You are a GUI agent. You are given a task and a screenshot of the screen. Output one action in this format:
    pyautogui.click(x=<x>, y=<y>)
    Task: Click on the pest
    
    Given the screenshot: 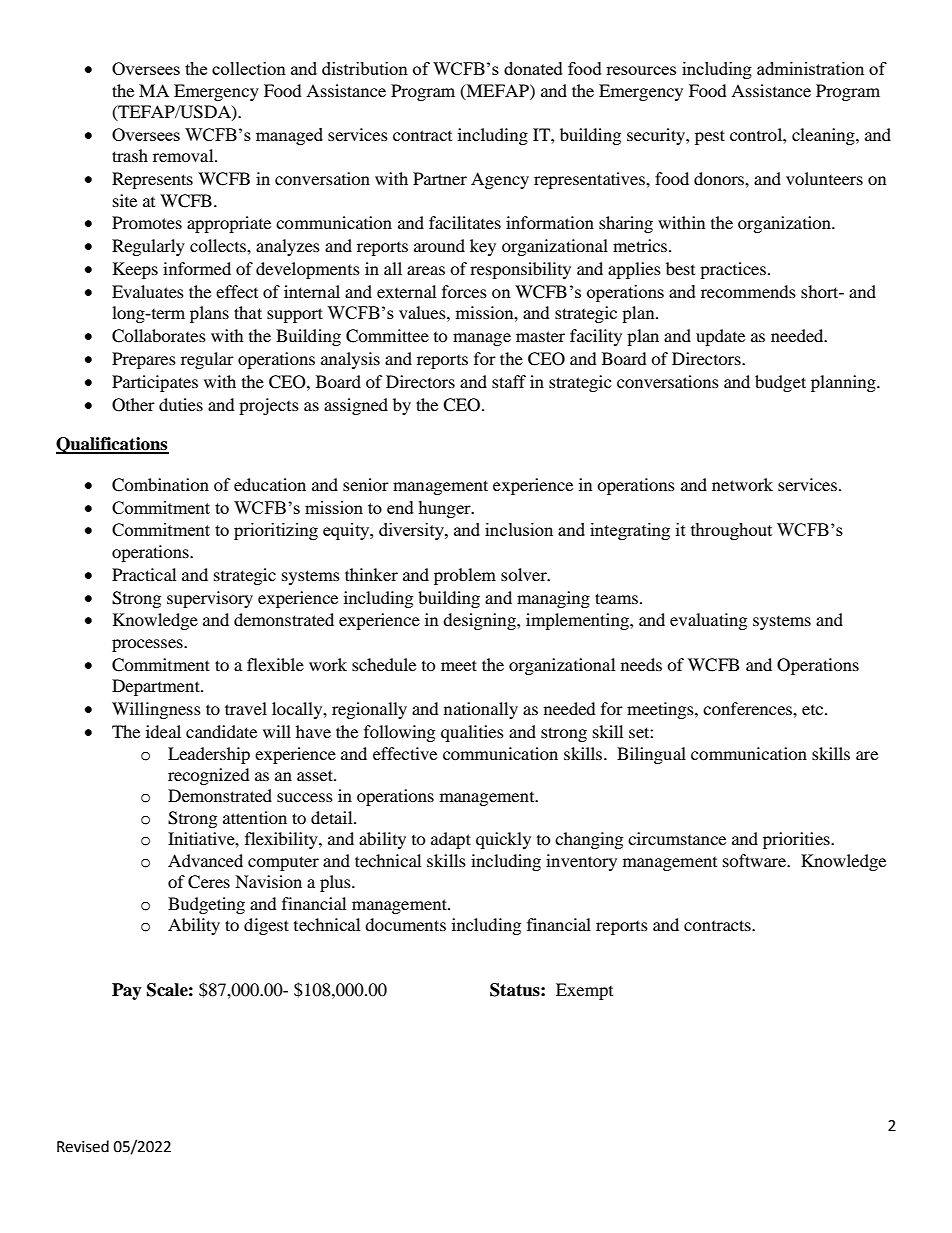 What is the action you would take?
    pyautogui.click(x=710, y=137)
